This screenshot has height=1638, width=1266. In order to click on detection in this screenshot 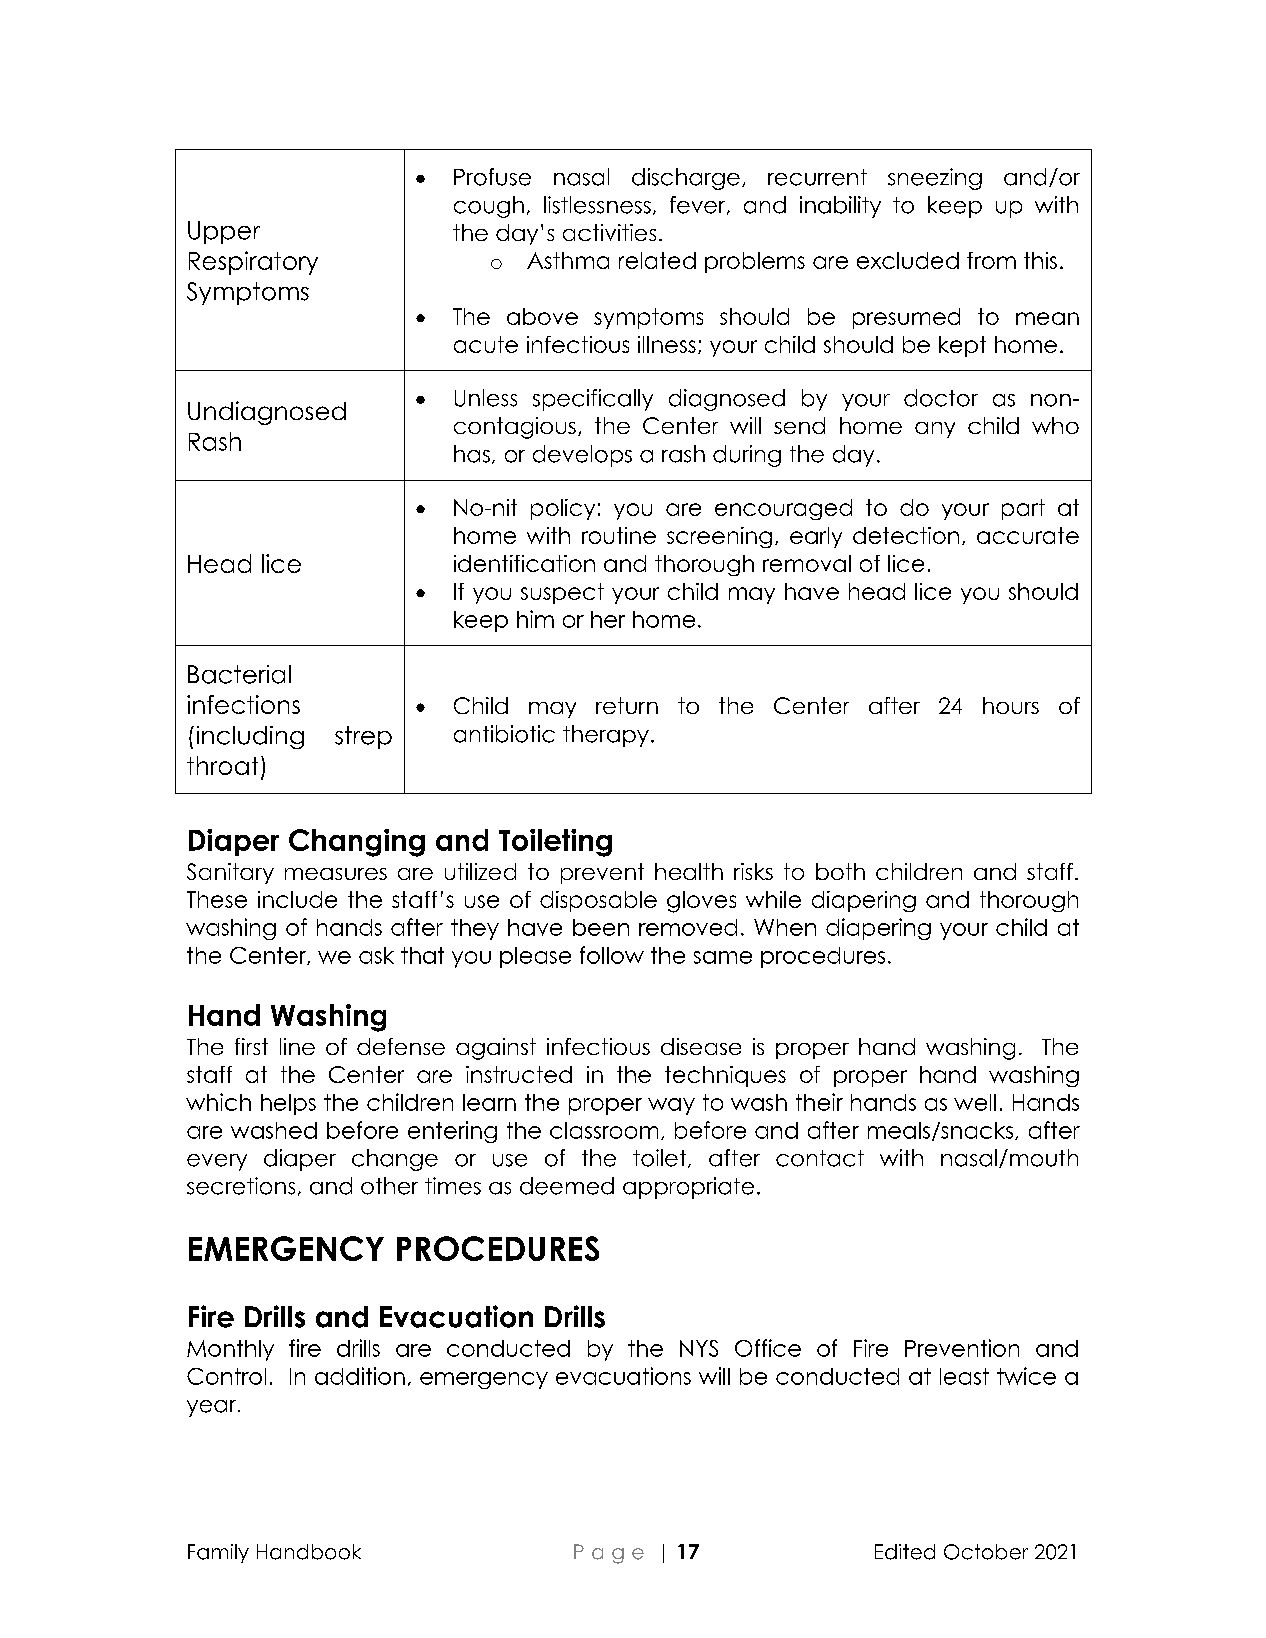, I will do `click(906, 535)`.
